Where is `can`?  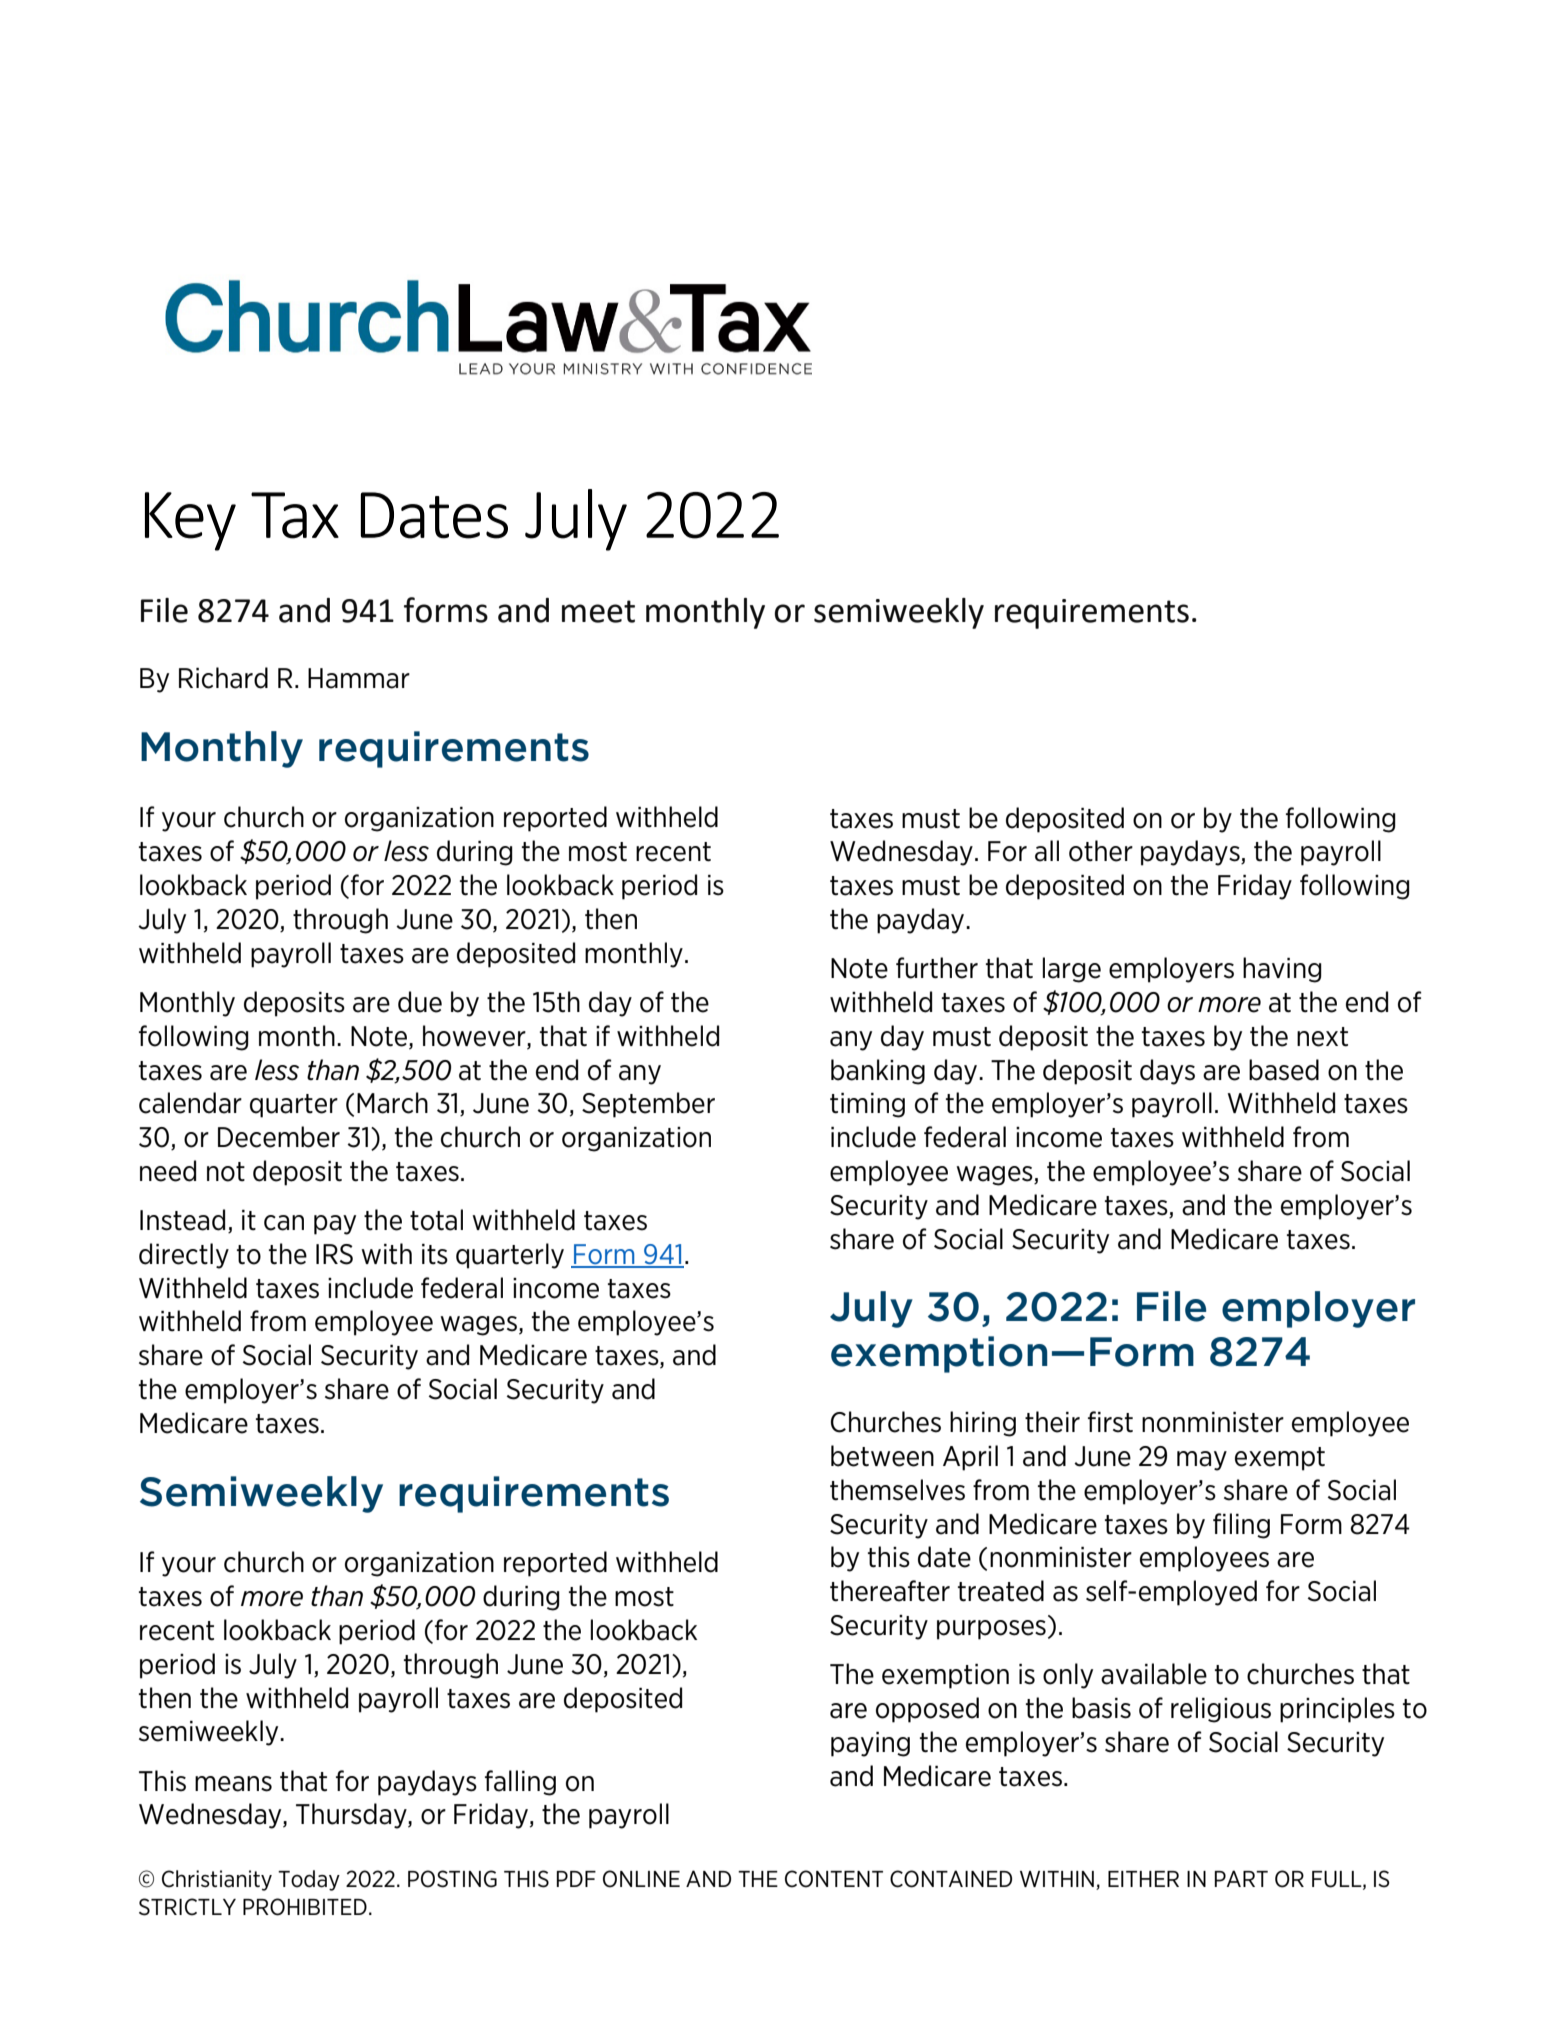 can is located at coordinates (284, 1223).
